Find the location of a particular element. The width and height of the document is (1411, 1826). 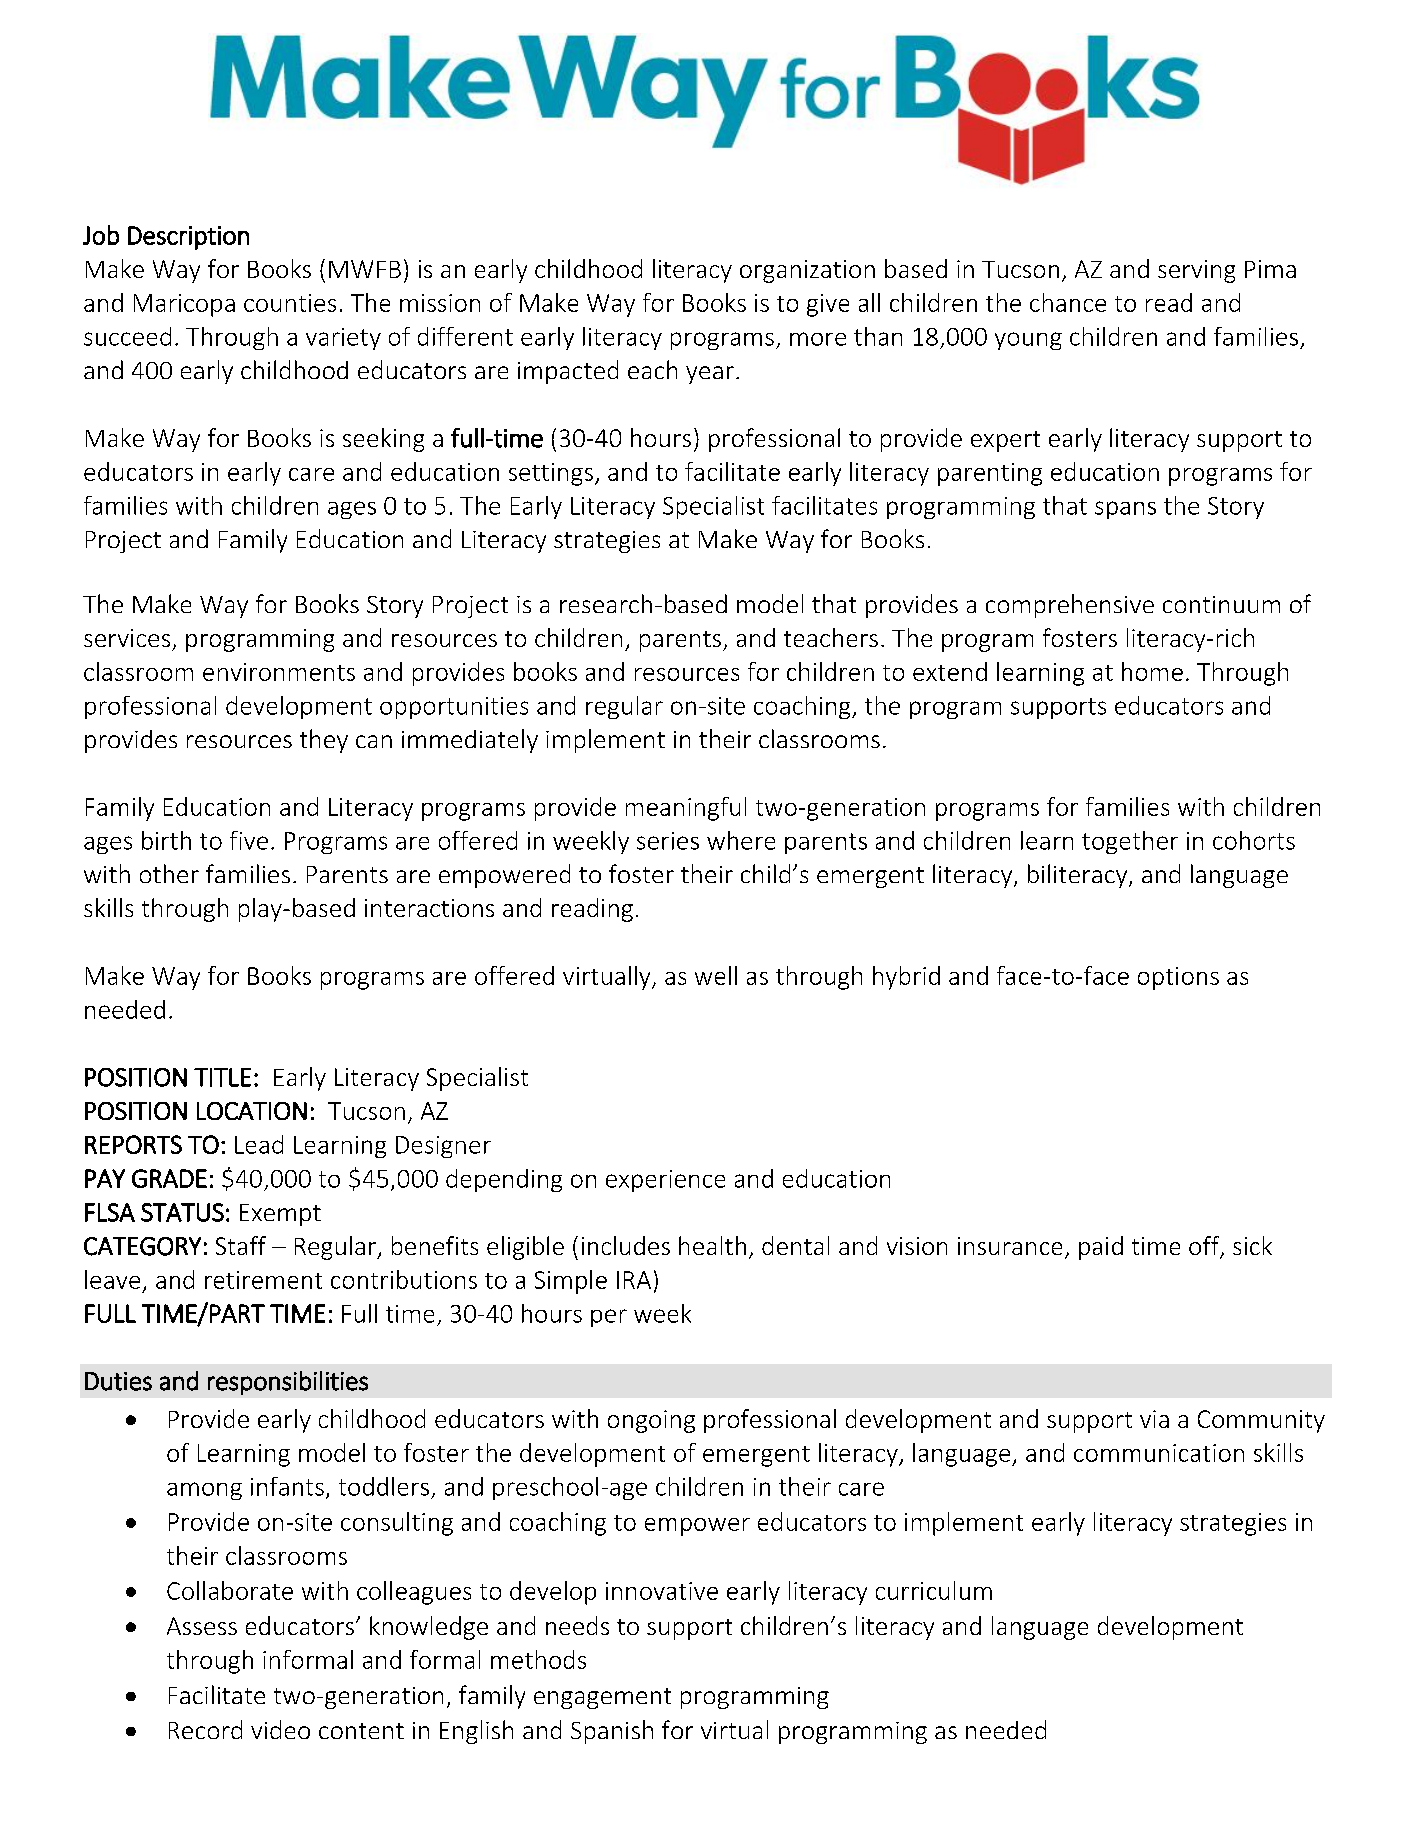

experience is located at coordinates (665, 1181).
